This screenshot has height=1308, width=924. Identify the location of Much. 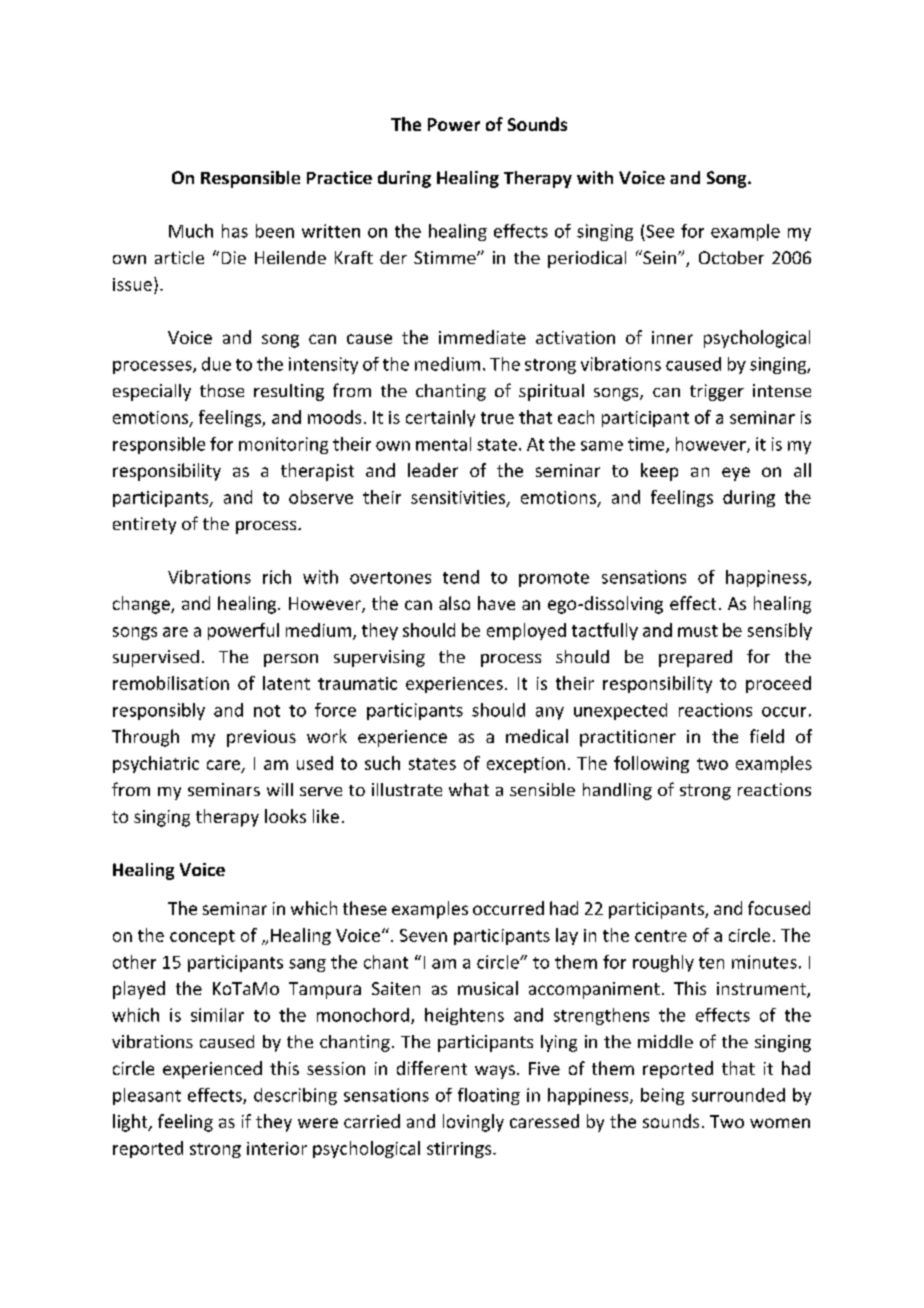
(191, 231).
